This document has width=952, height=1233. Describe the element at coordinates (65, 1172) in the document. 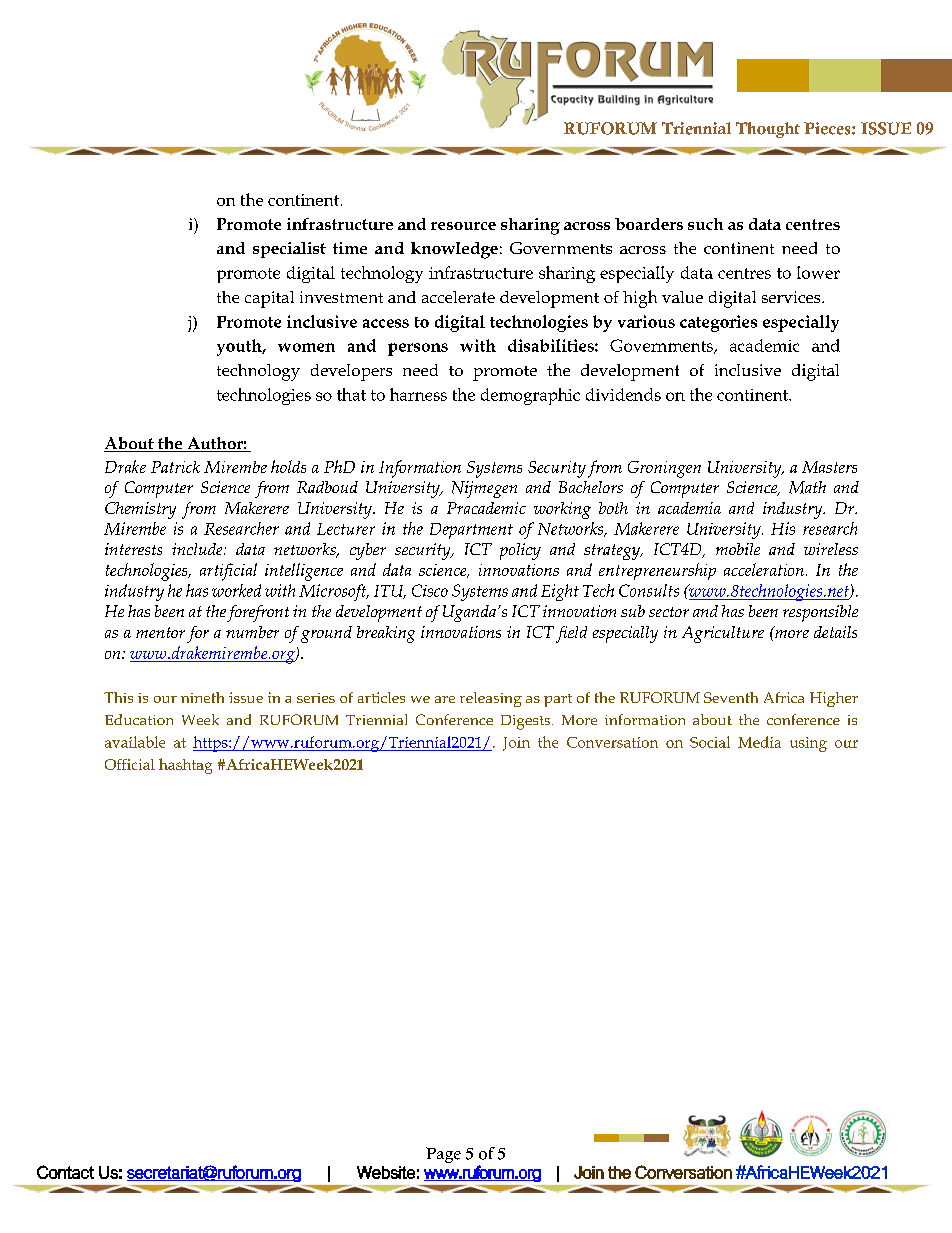

I see `Contact` at that location.
